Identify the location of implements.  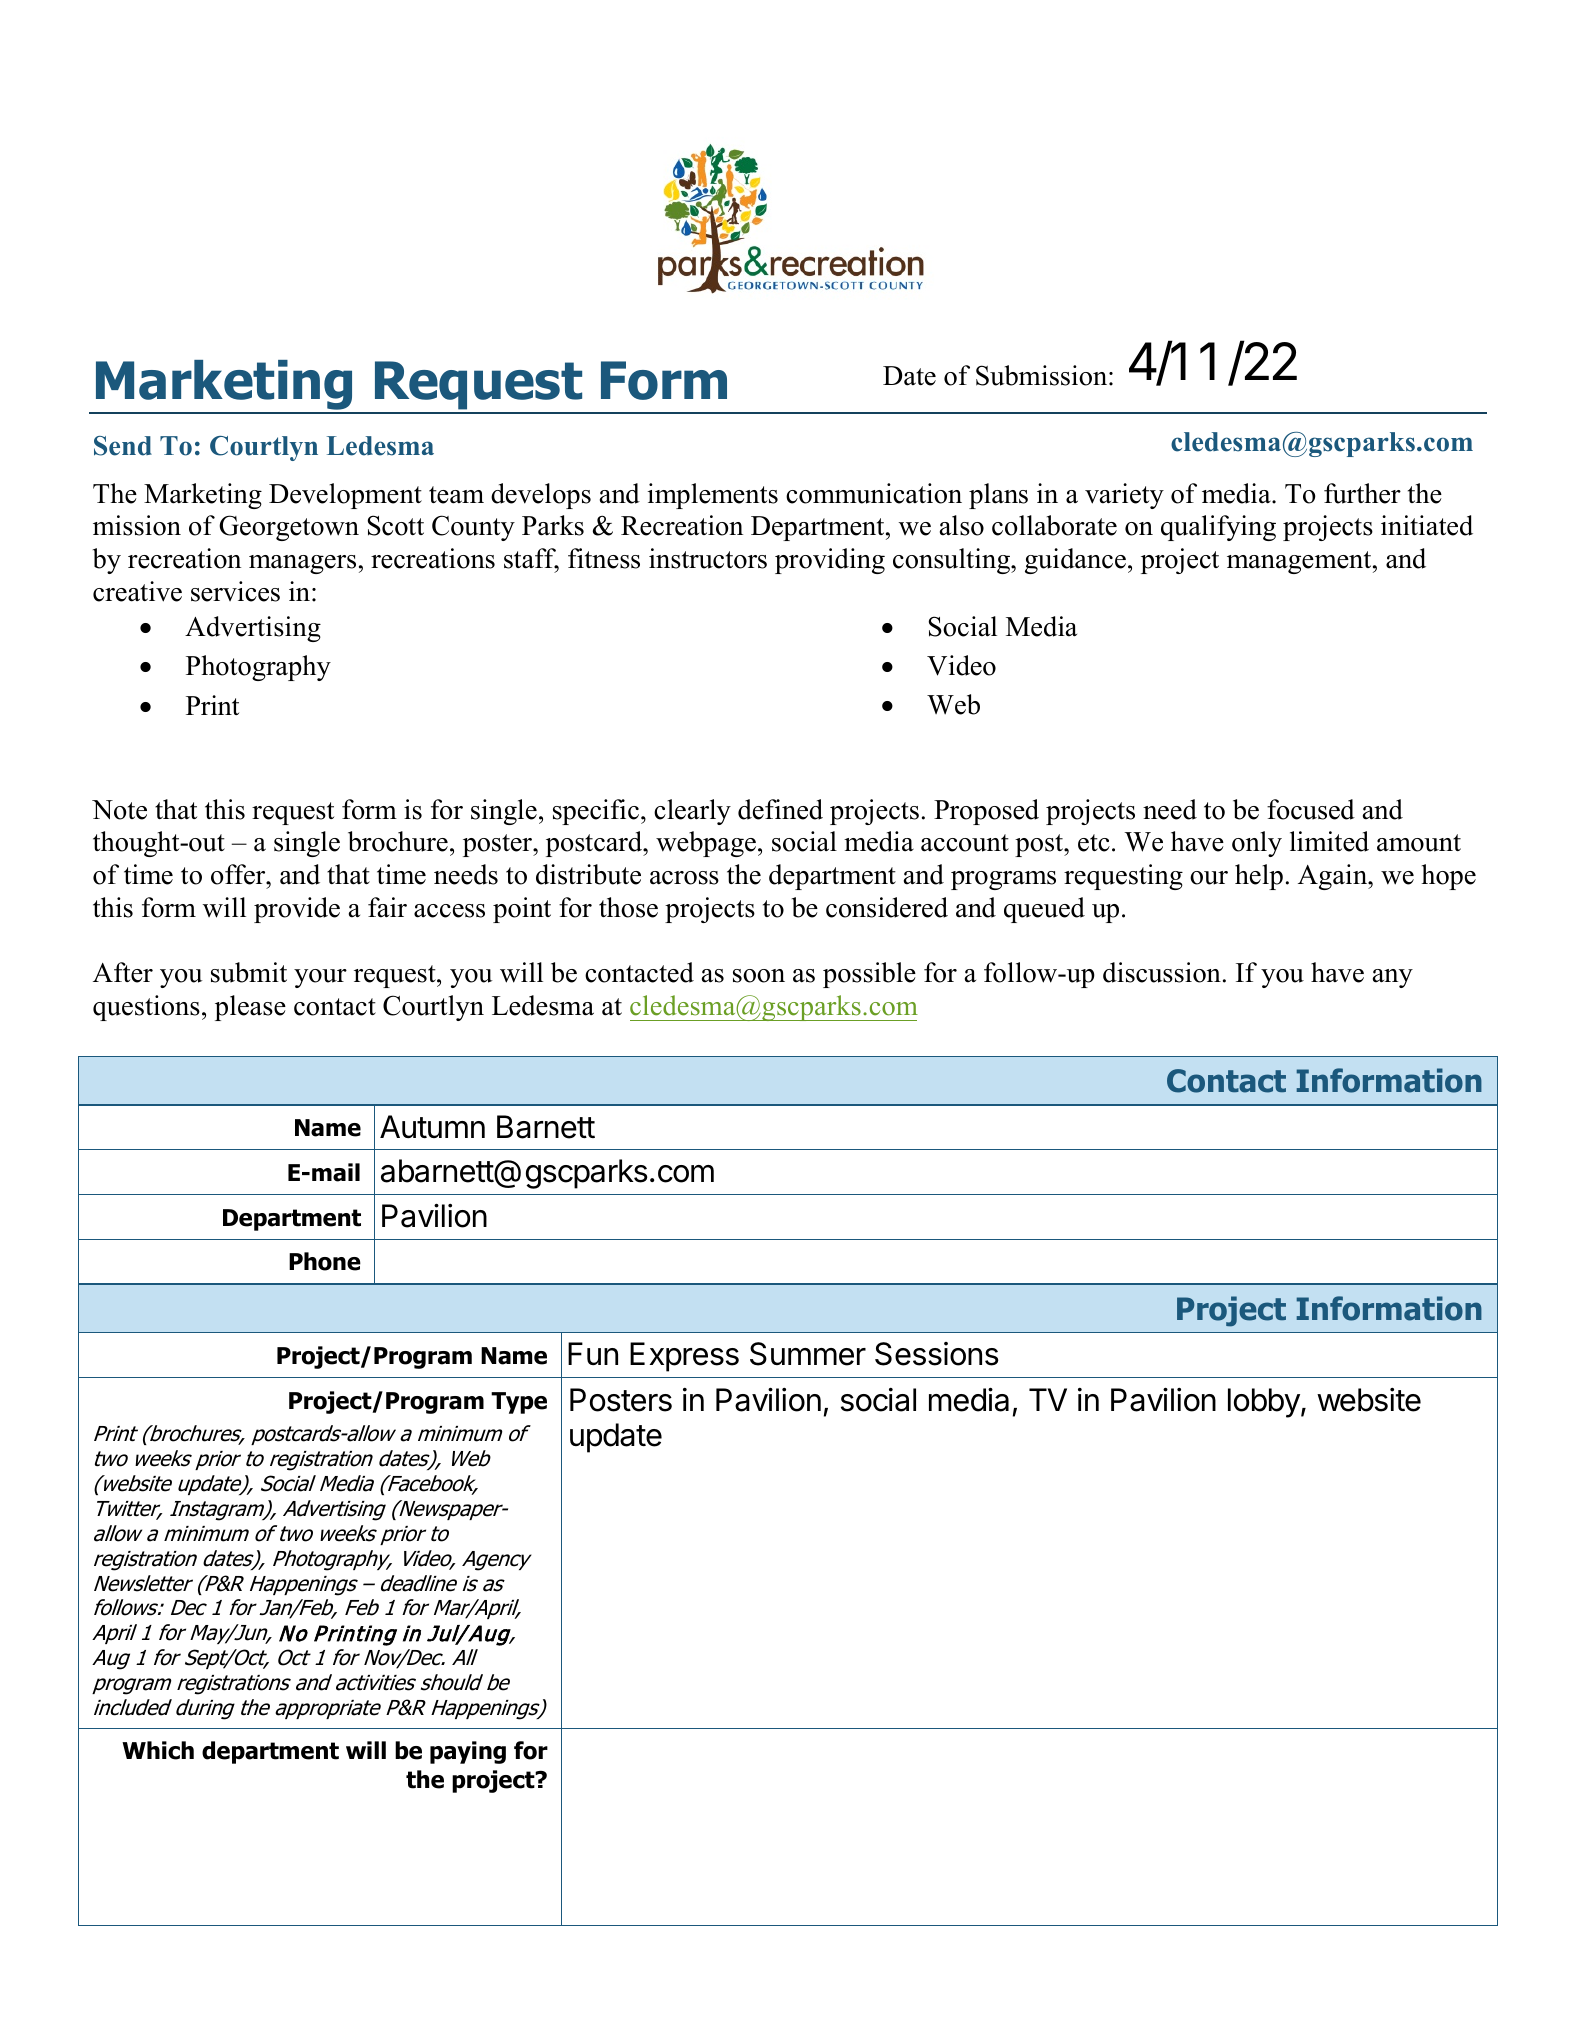
(713, 496).
